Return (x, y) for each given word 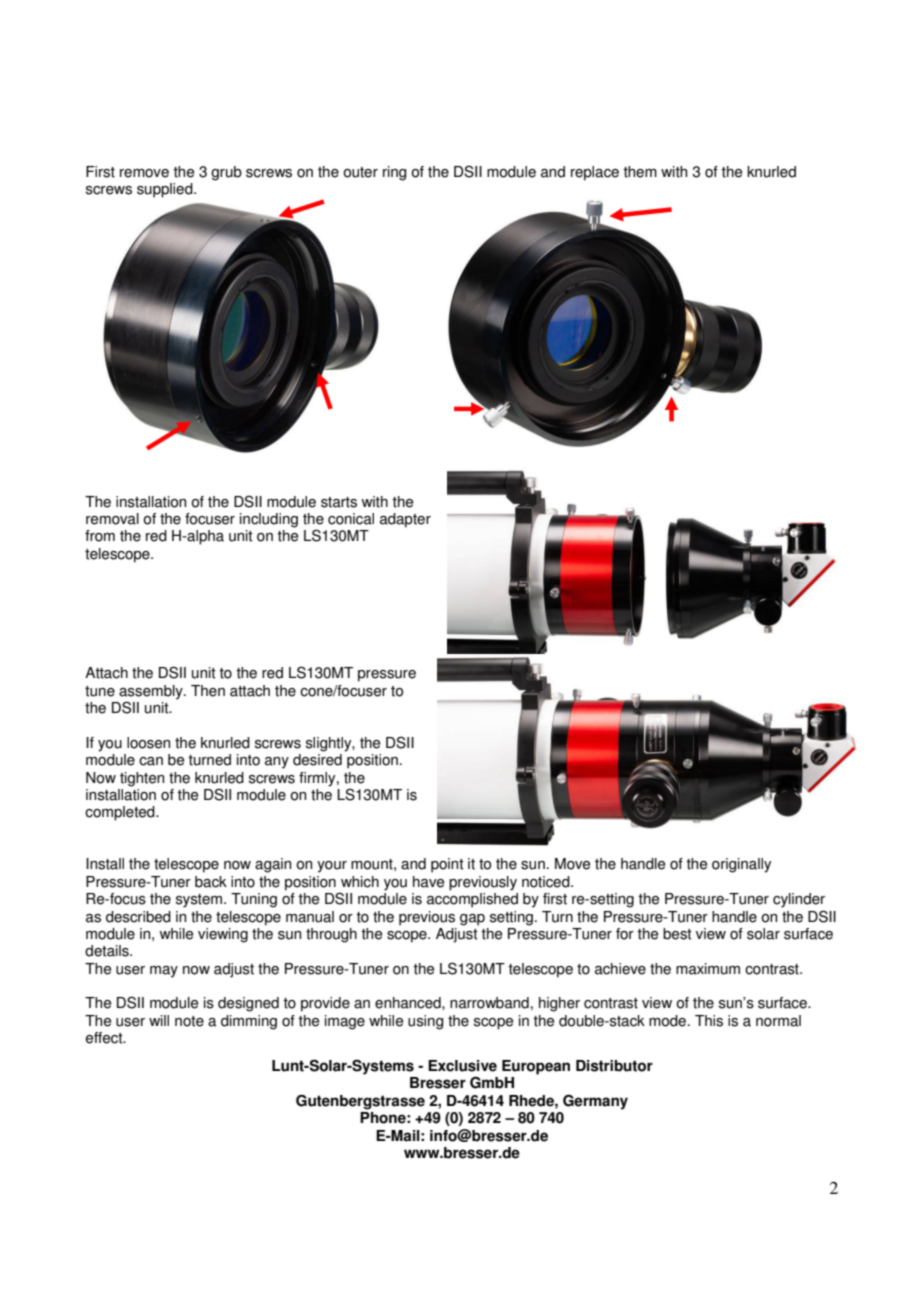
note (189, 1021)
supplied (166, 190)
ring (394, 173)
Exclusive (462, 1066)
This (709, 1021)
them (640, 172)
